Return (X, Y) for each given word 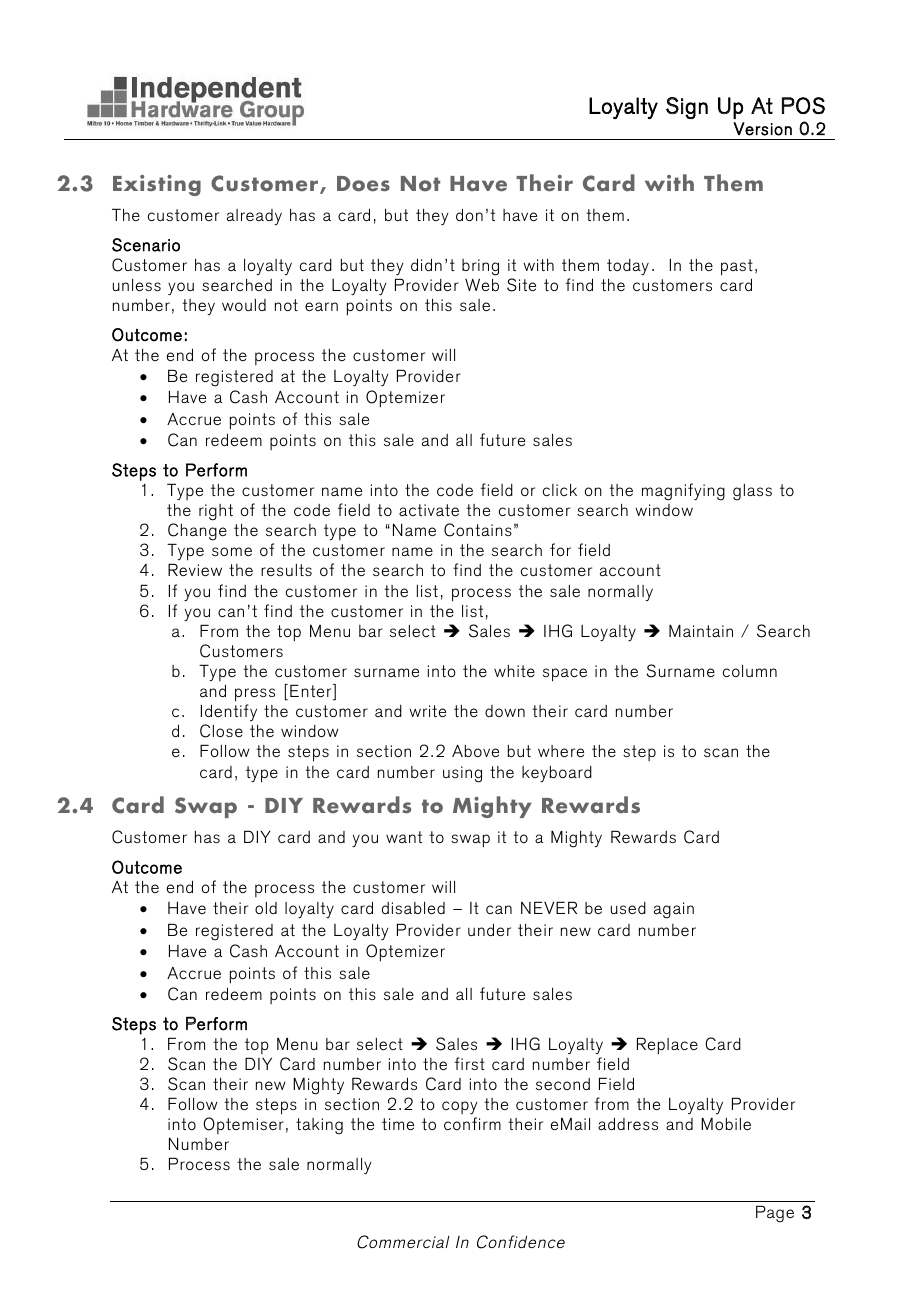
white (514, 671)
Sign (687, 108)
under (489, 929)
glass (752, 492)
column (750, 671)
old (266, 908)
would (244, 305)
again (674, 910)
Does (363, 184)
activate (429, 510)
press (255, 695)
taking (319, 1126)
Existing (157, 185)
